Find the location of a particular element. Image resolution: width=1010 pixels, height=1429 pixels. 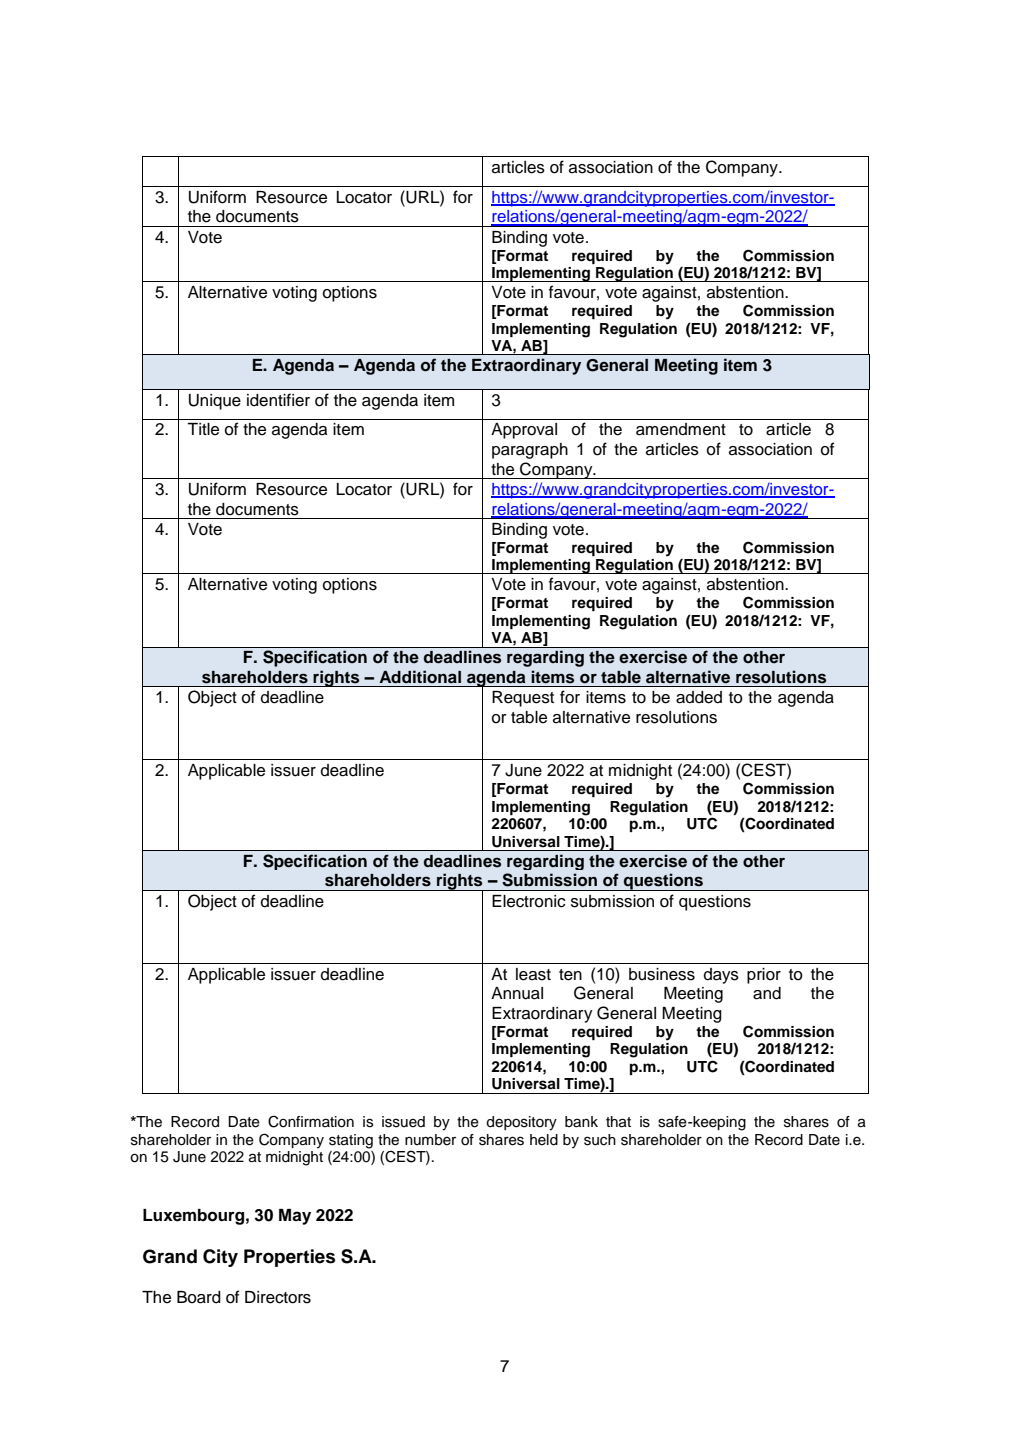

amendment is located at coordinates (681, 429).
